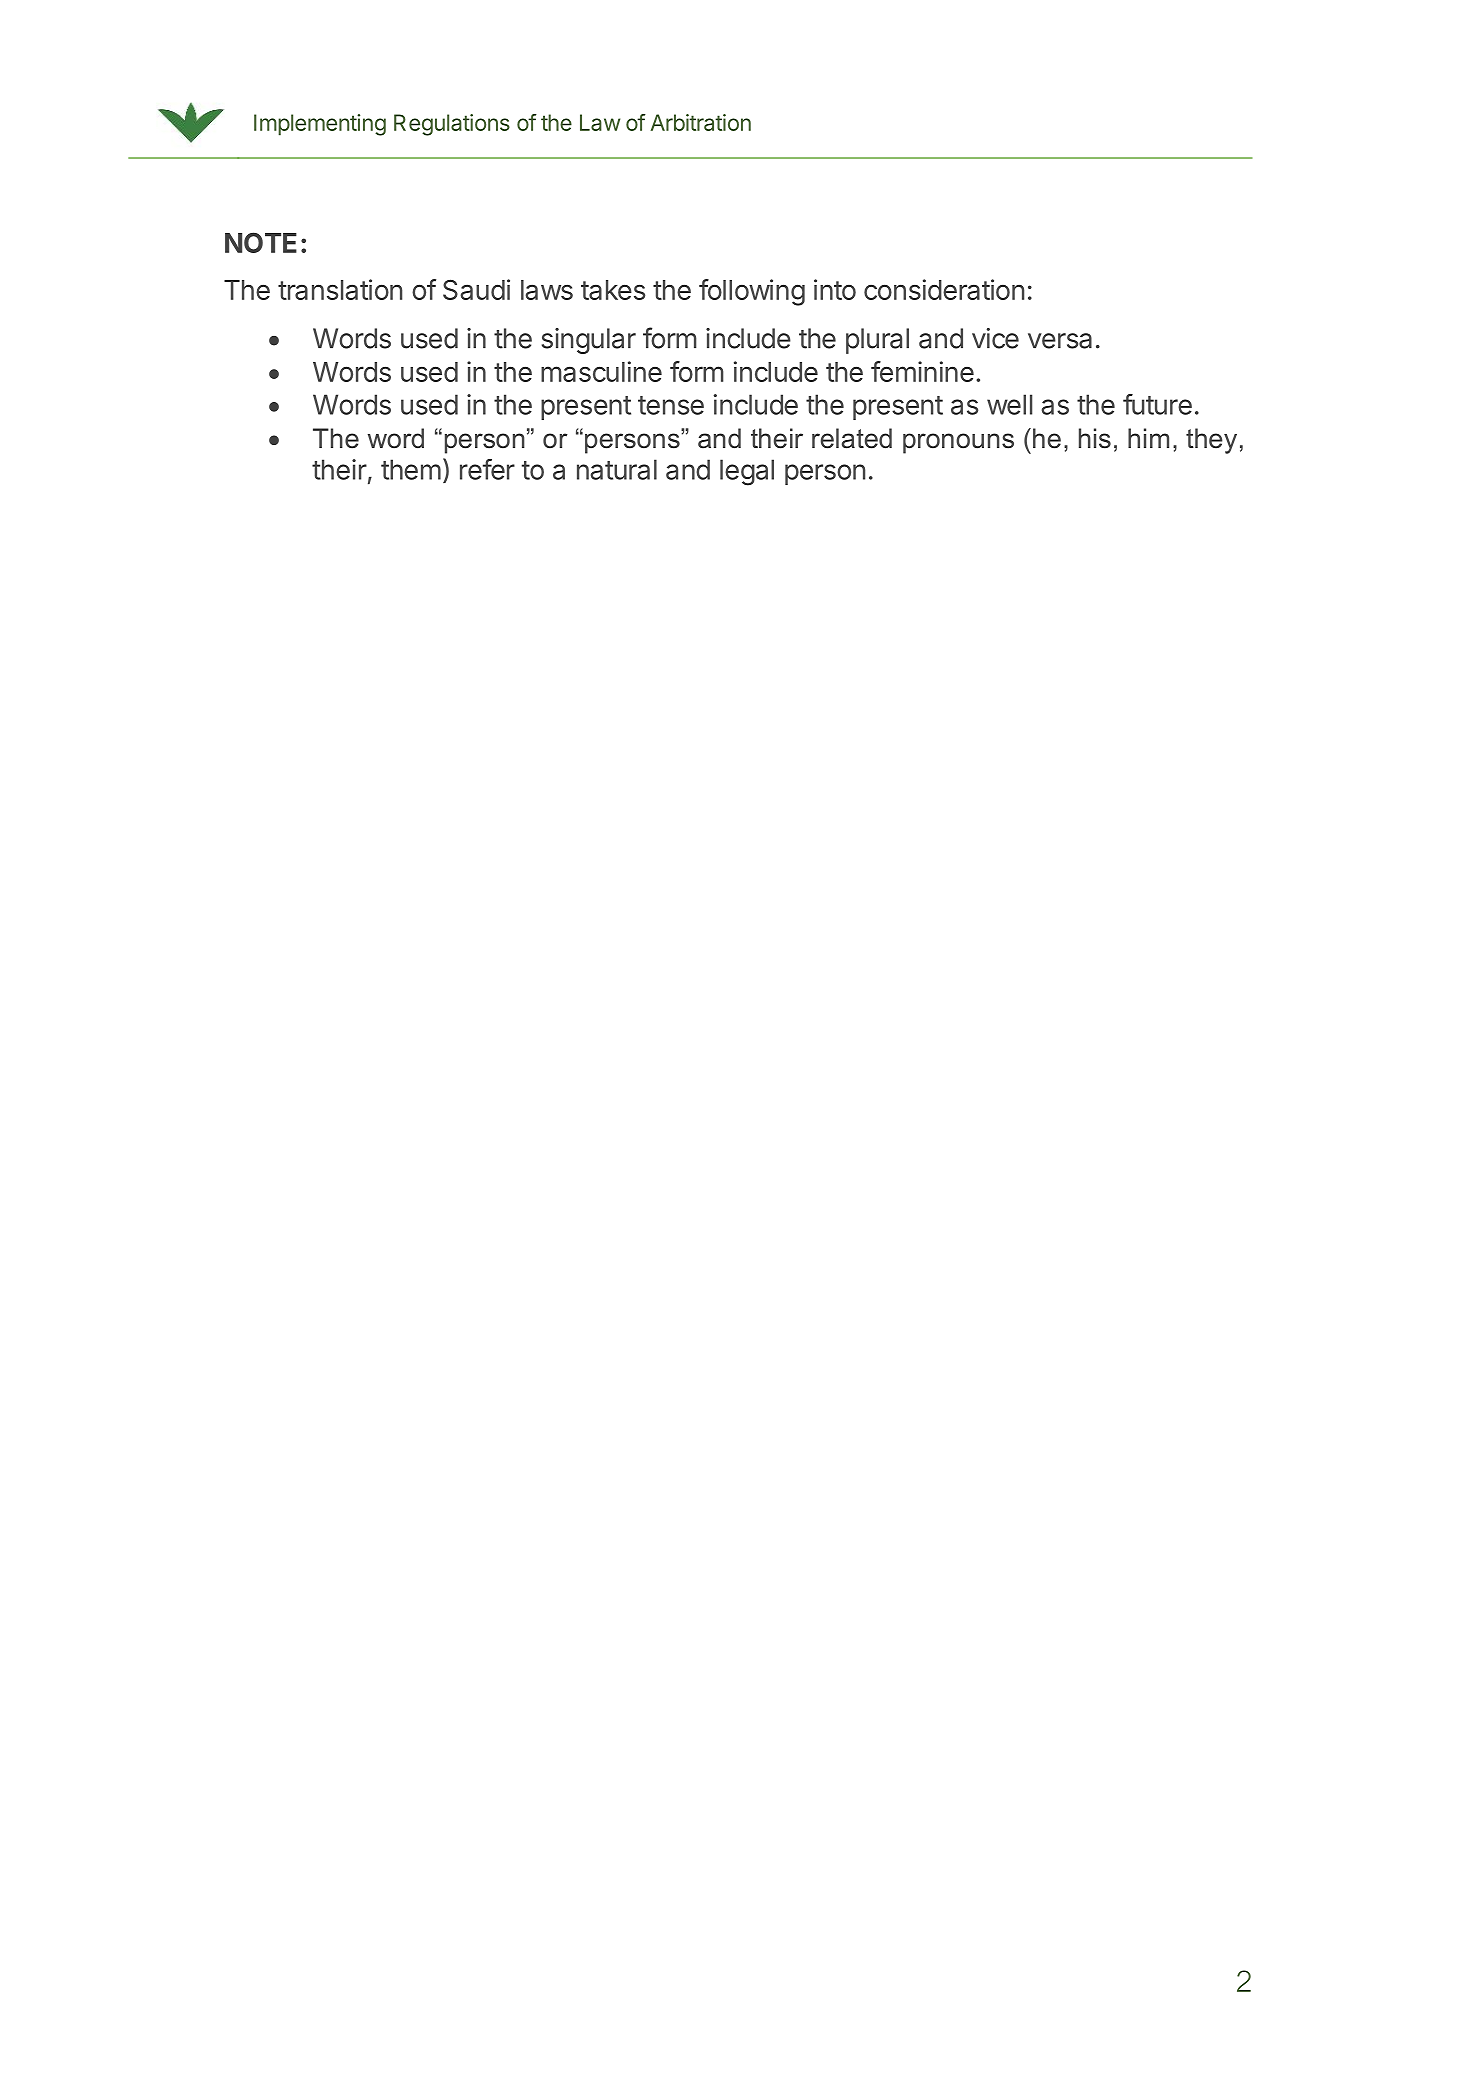 Image resolution: width=1475 pixels, height=2086 pixels. I want to click on Arbitration, so click(701, 122).
